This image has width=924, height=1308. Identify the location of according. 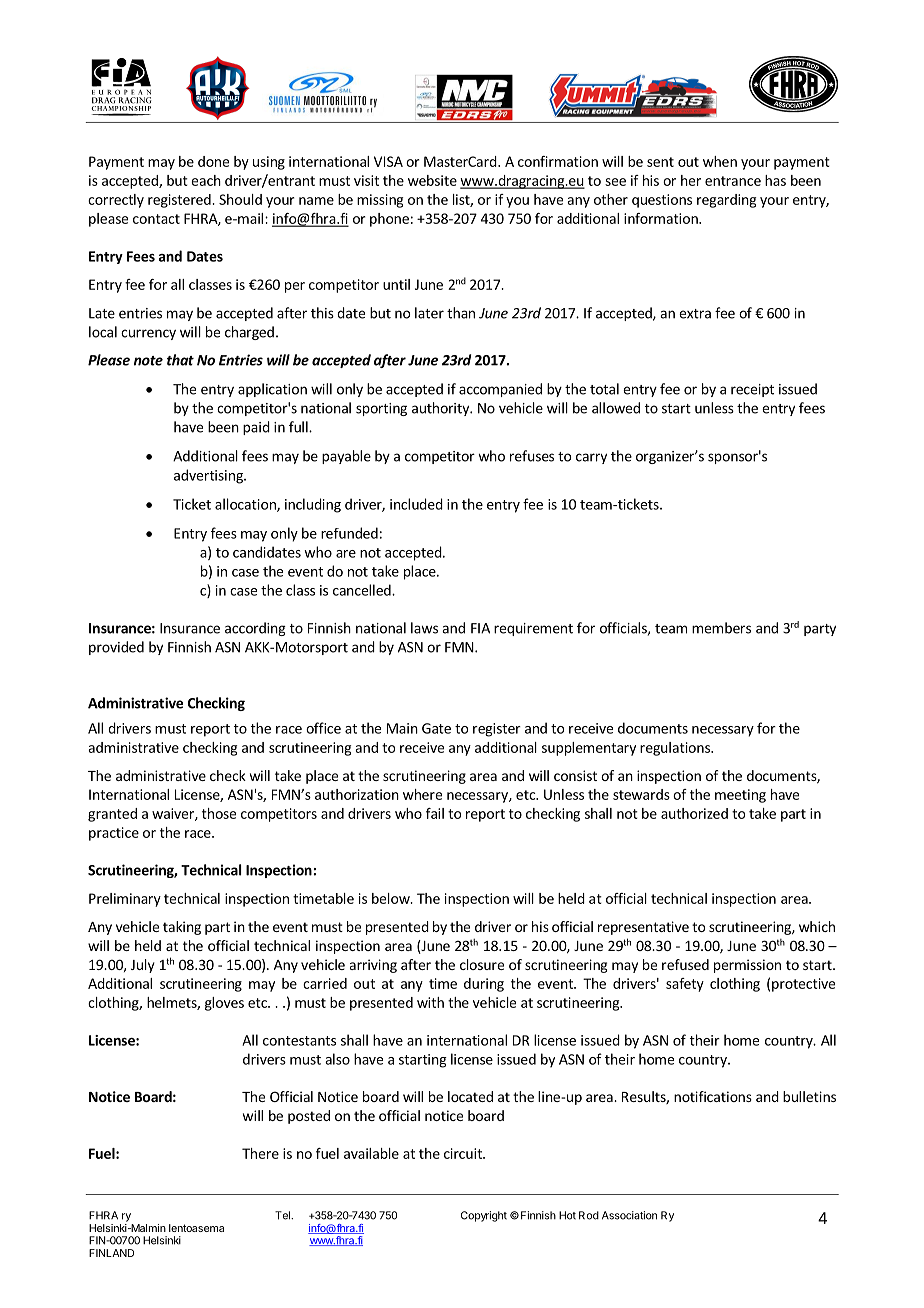
(255, 629).
